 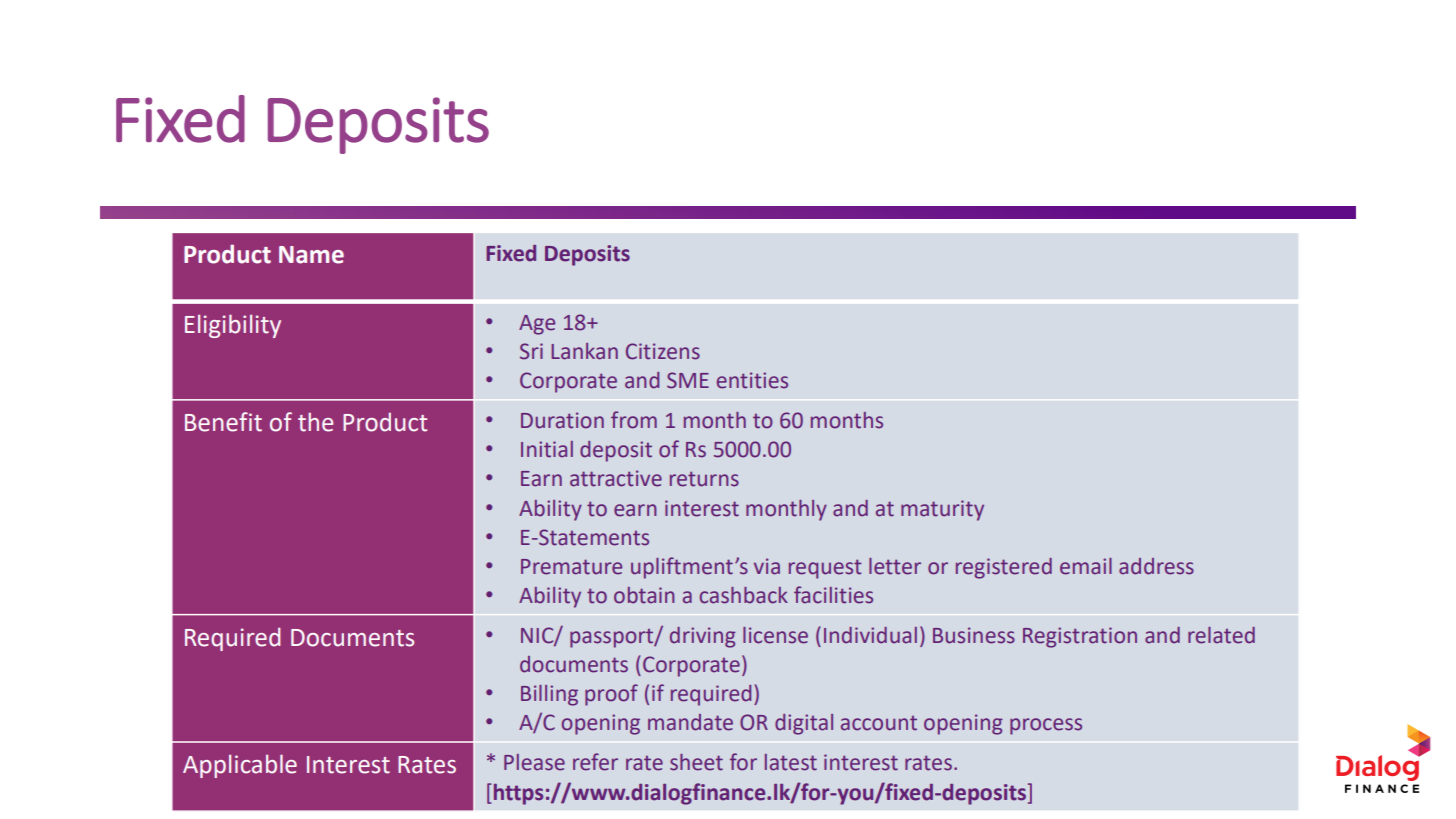 I want to click on Applicable, so click(x=240, y=766).
